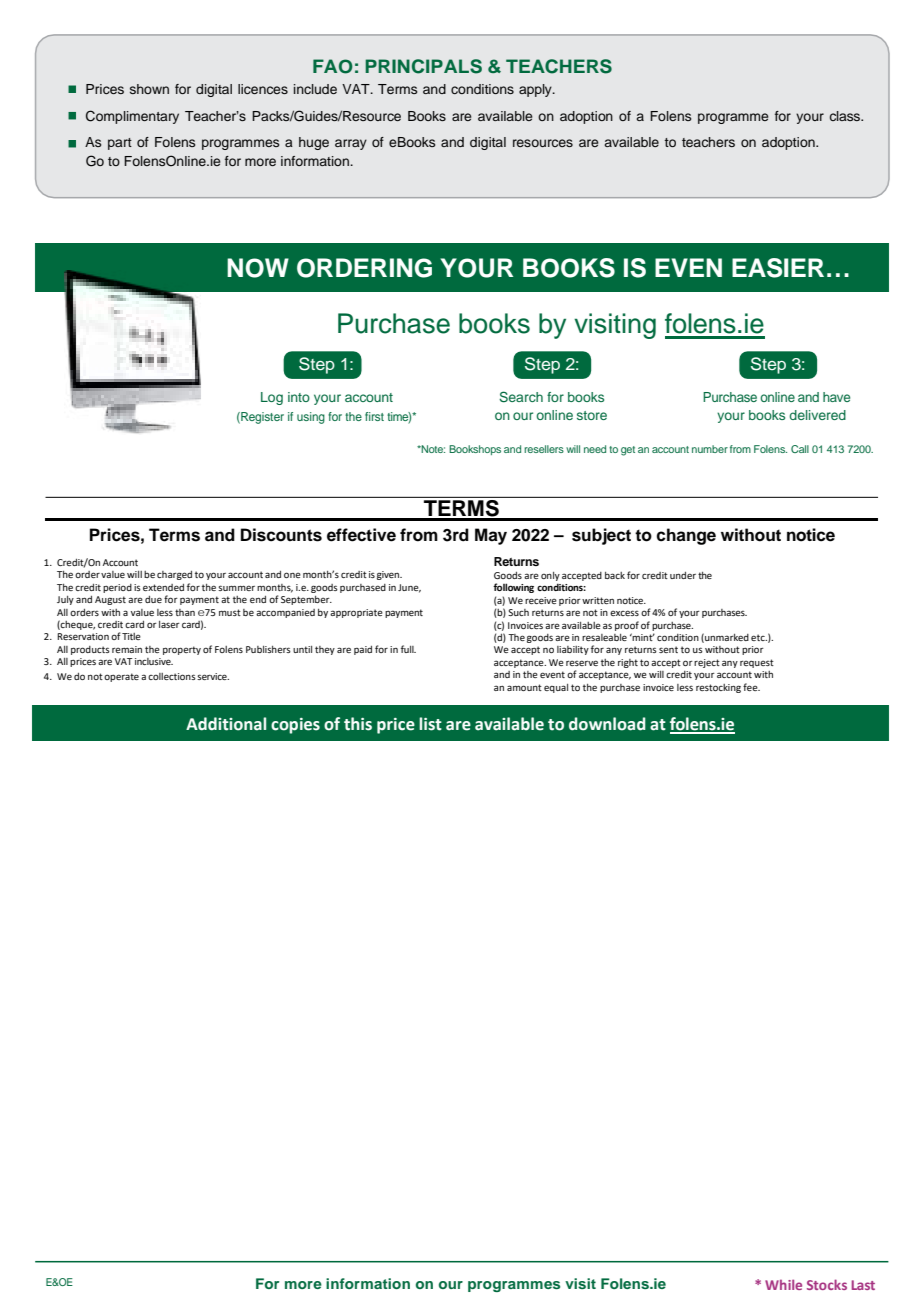 Image resolution: width=924 pixels, height=1307 pixels. Describe the element at coordinates (783, 1284) in the screenshot. I see `While` at that location.
